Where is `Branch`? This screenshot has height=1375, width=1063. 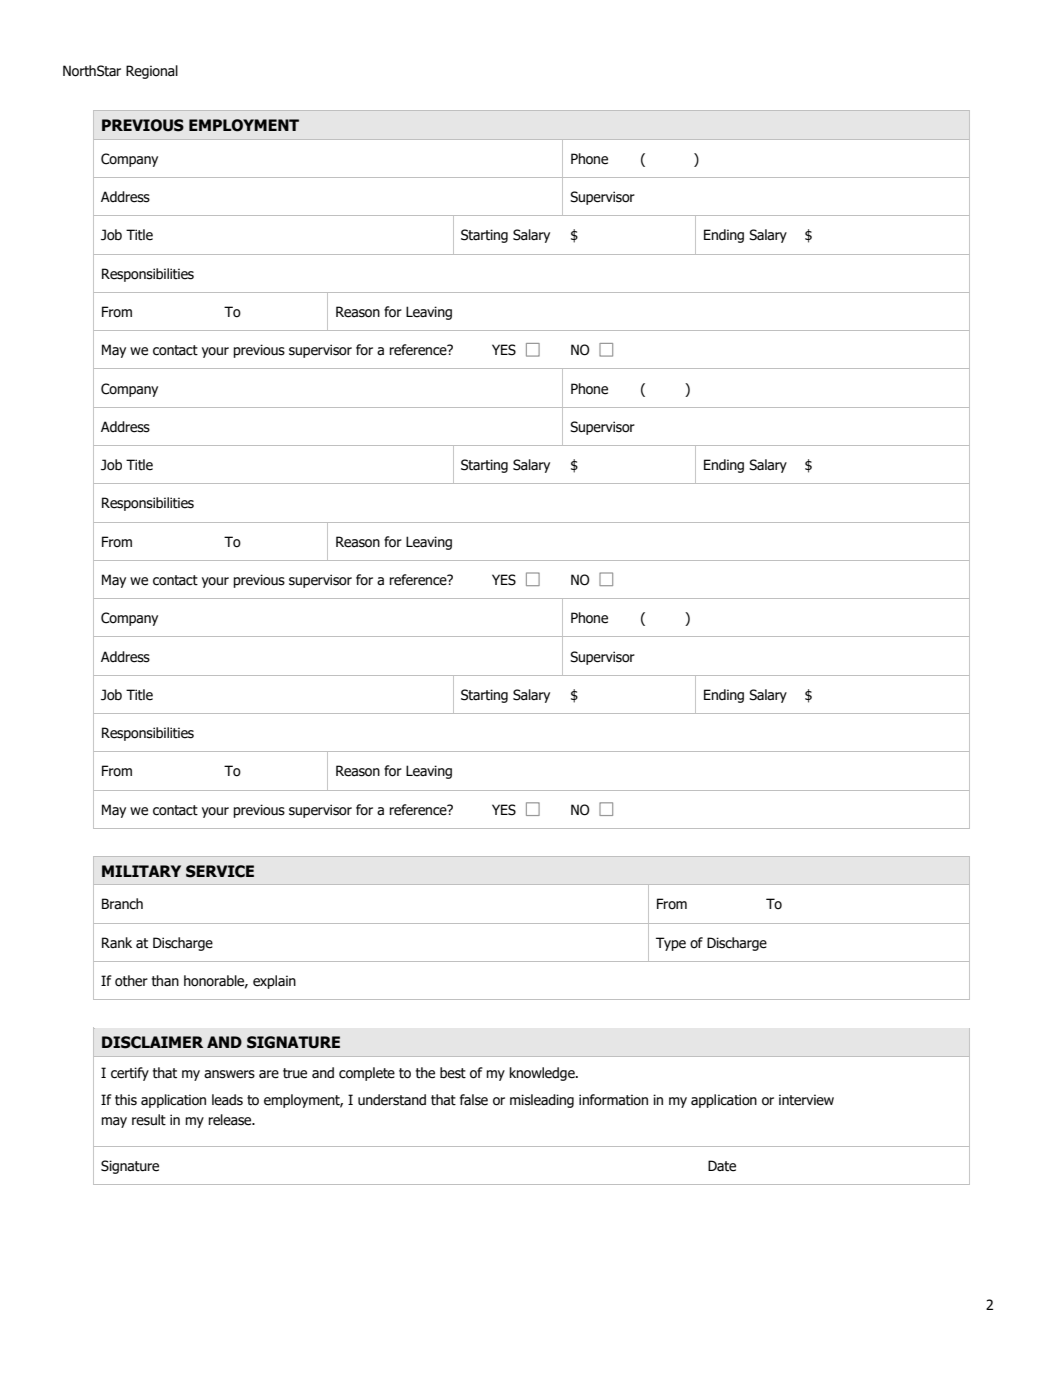
Branch is located at coordinates (122, 904).
